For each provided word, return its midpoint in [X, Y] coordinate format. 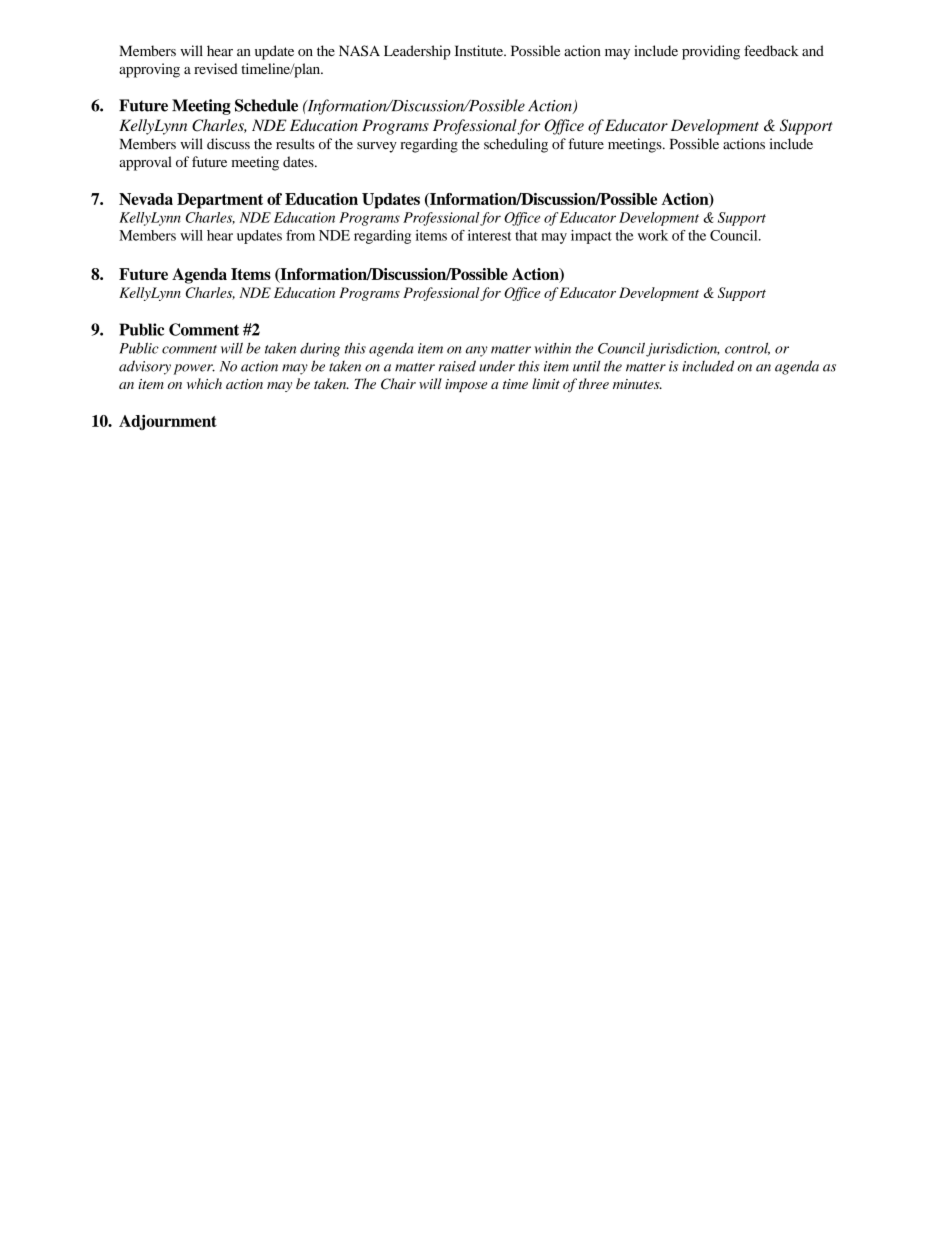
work [653, 235]
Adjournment [168, 422]
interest [490, 235]
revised [216, 68]
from [300, 235]
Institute [480, 50]
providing [711, 52]
